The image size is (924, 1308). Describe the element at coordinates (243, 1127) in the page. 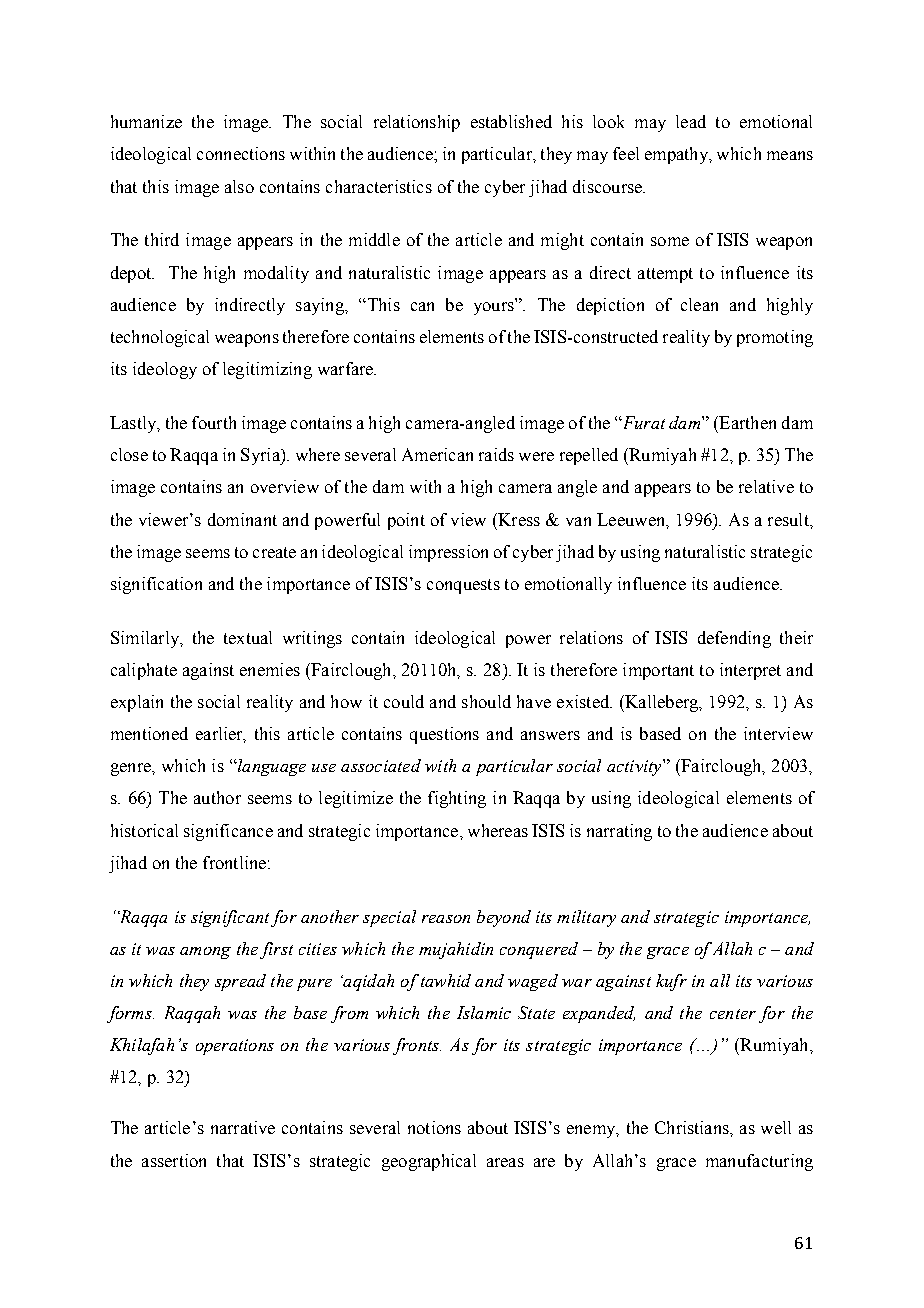

I see `narrative` at that location.
